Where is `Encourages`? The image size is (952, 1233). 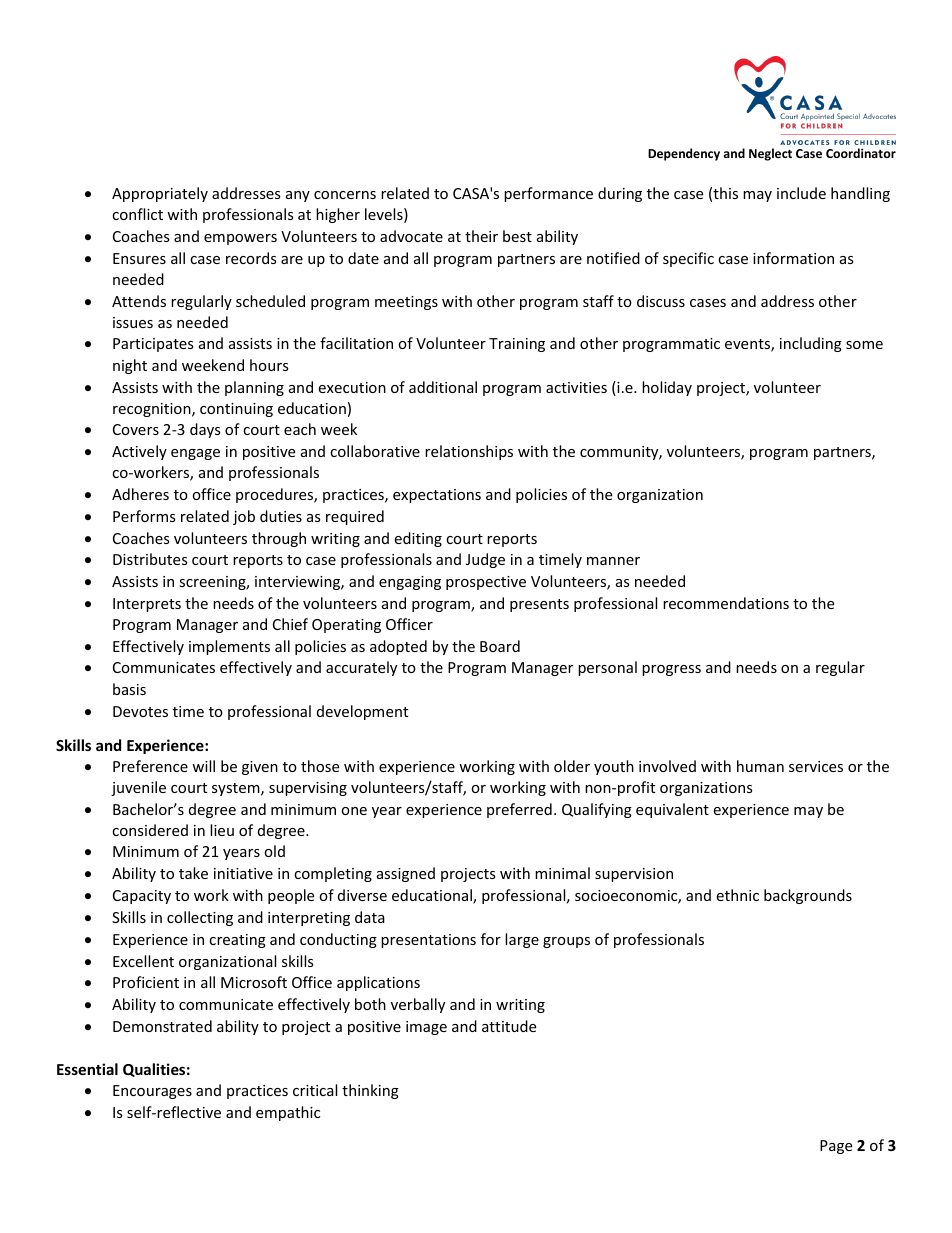
Encourages is located at coordinates (152, 1092).
